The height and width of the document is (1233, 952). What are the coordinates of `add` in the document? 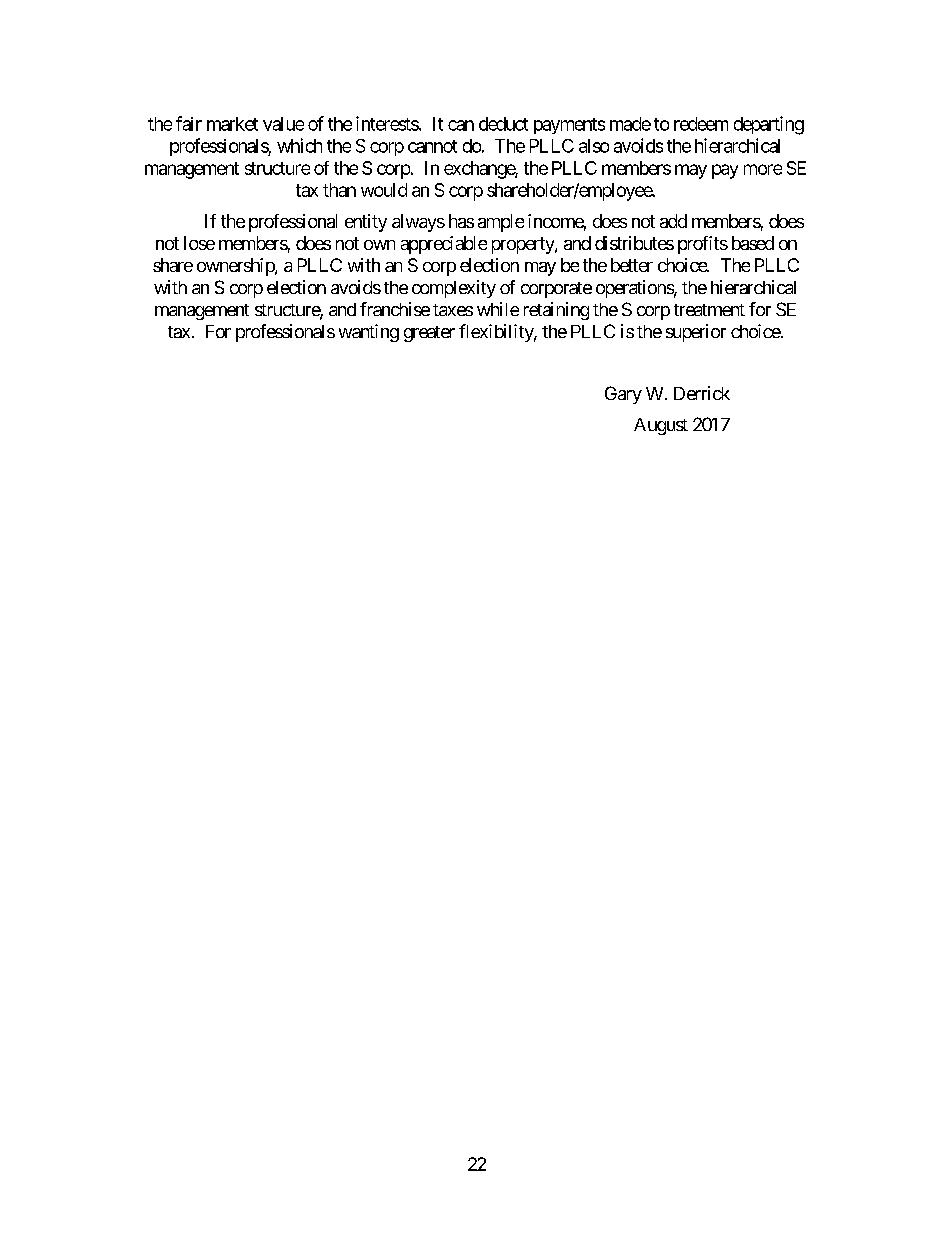 It's located at (673, 221).
